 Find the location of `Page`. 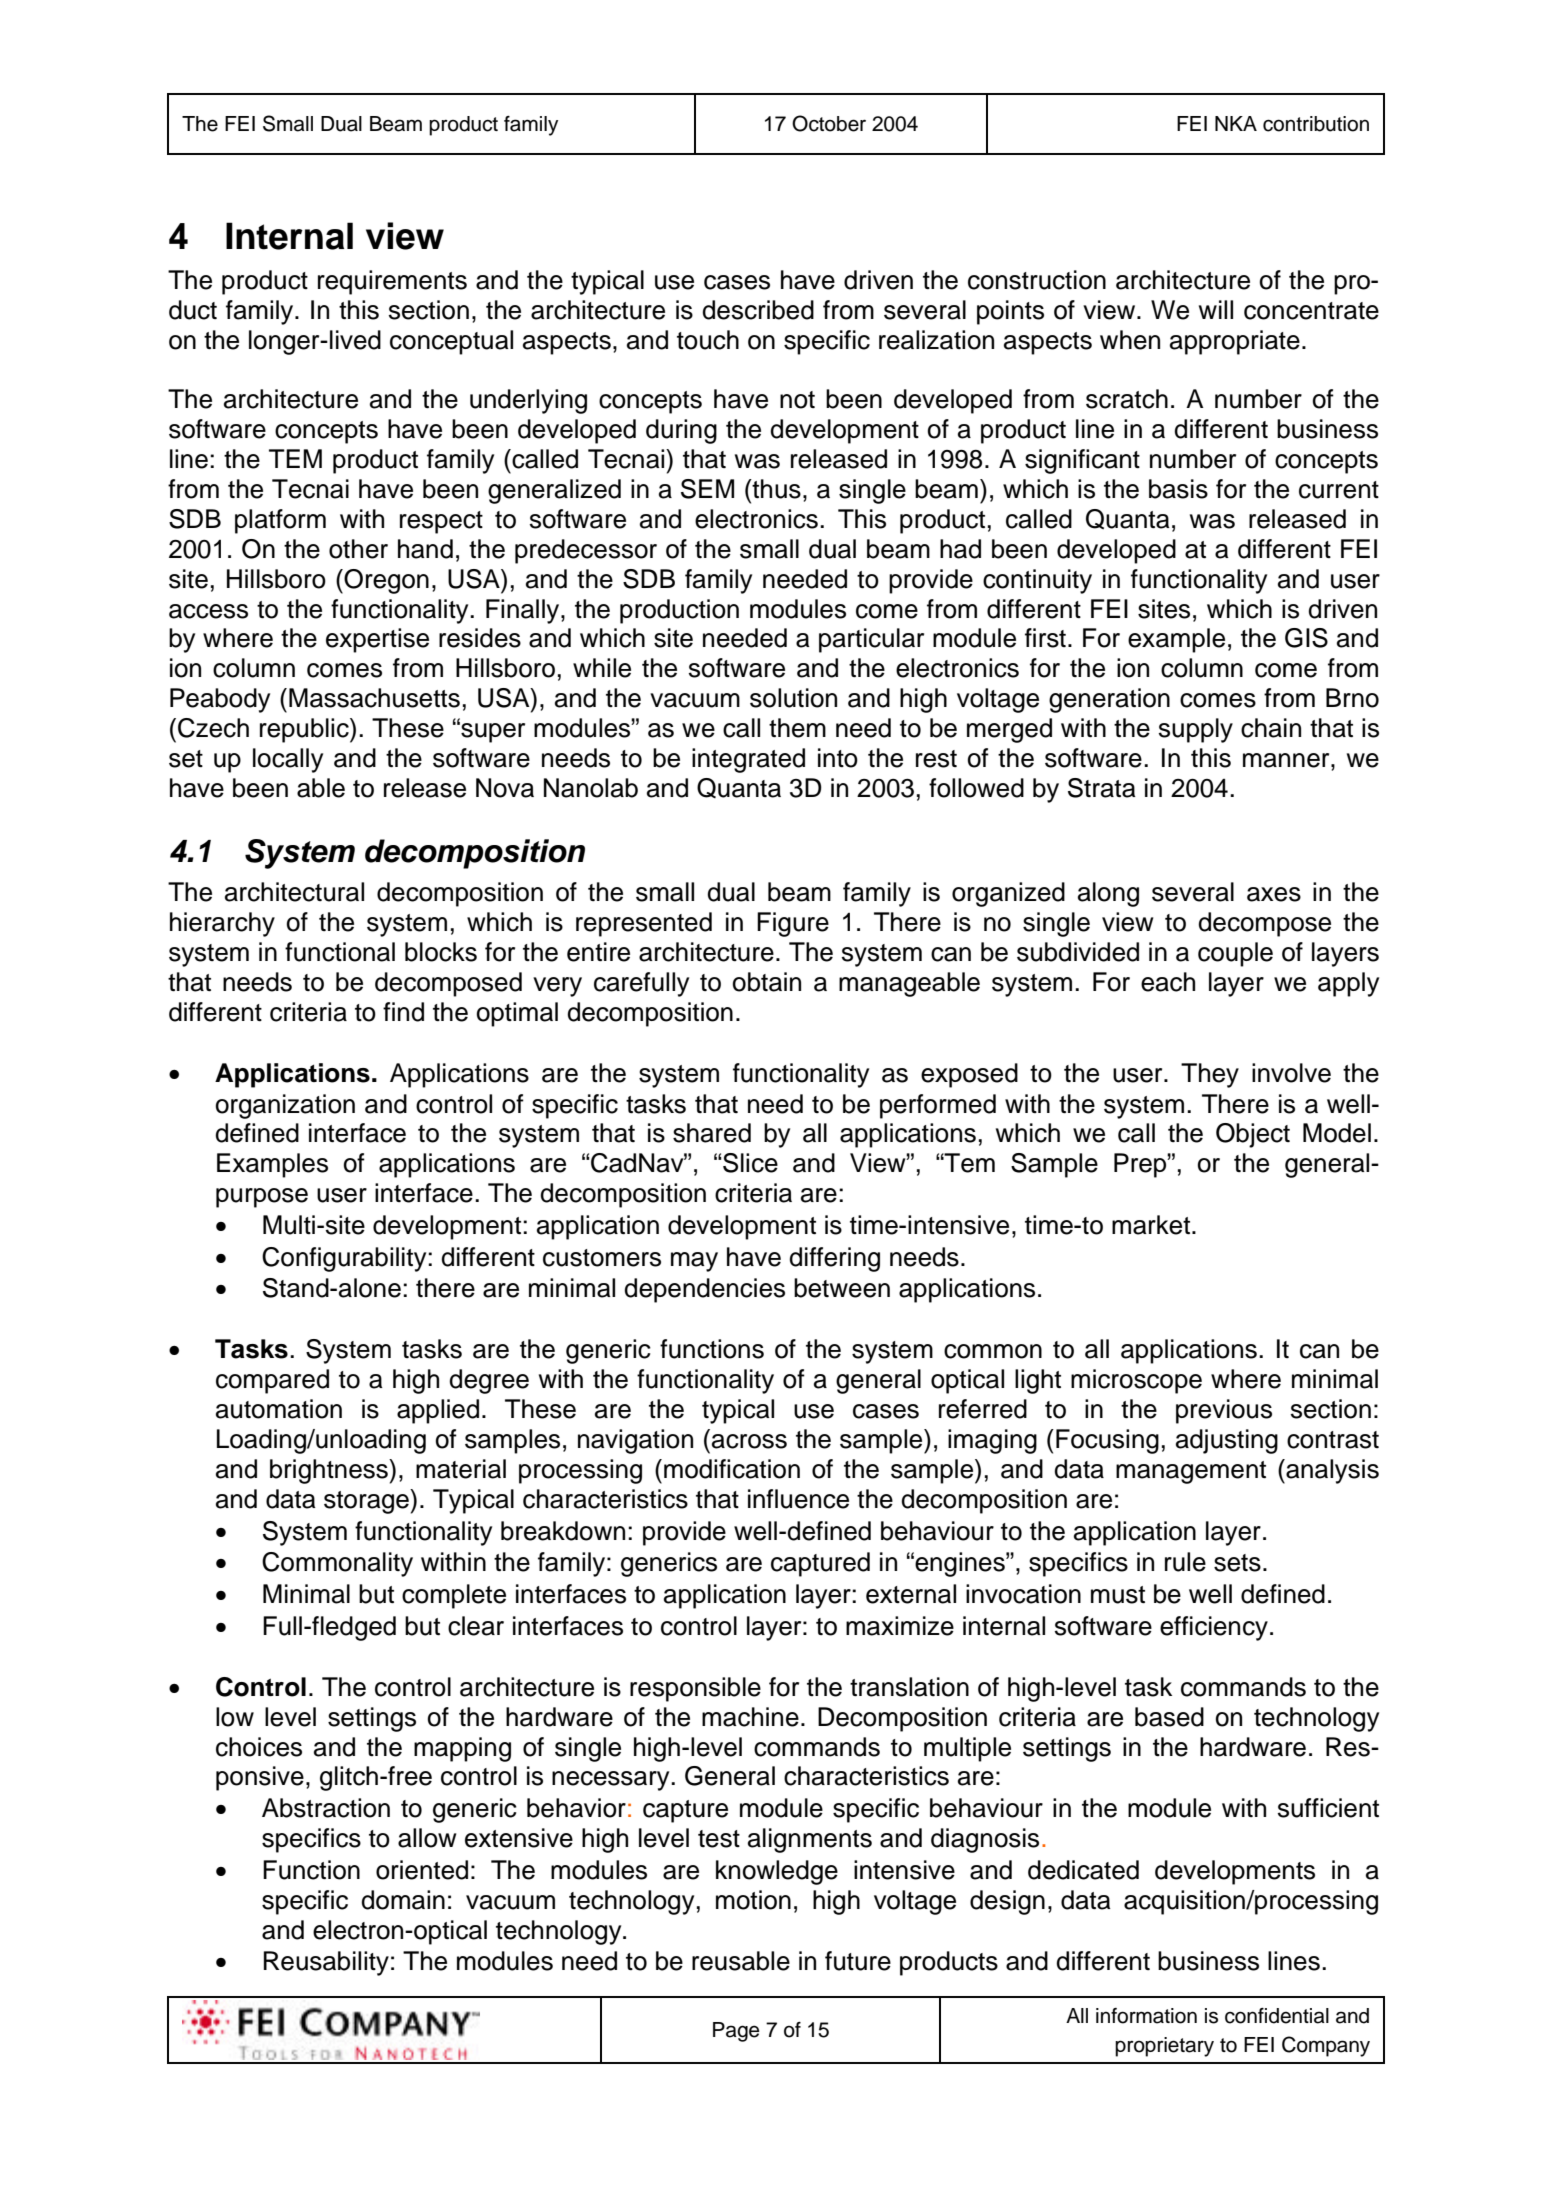

Page is located at coordinates (736, 2032).
